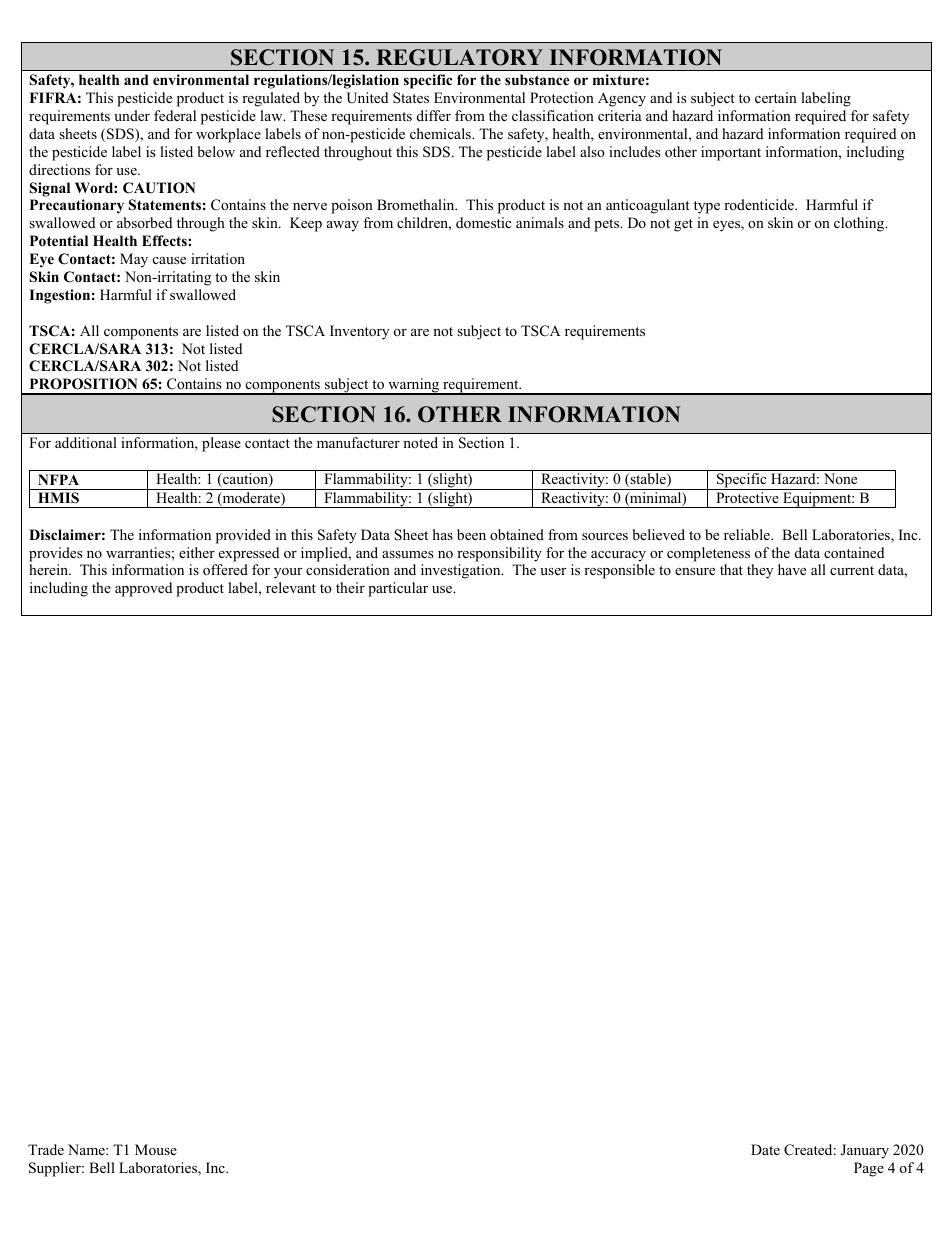  I want to click on reliable, so click(748, 534).
